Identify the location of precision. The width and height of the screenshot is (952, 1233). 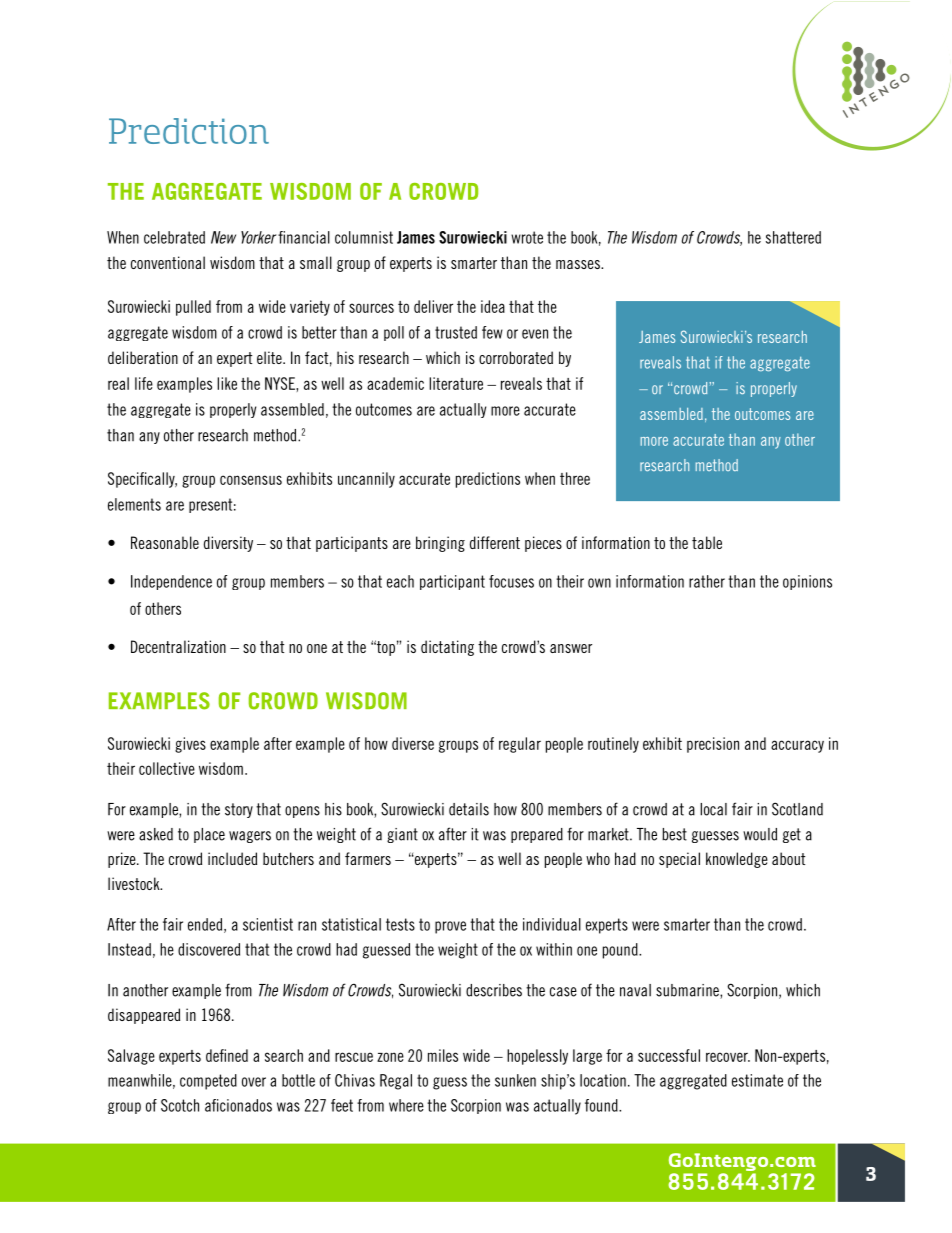
(713, 745).
